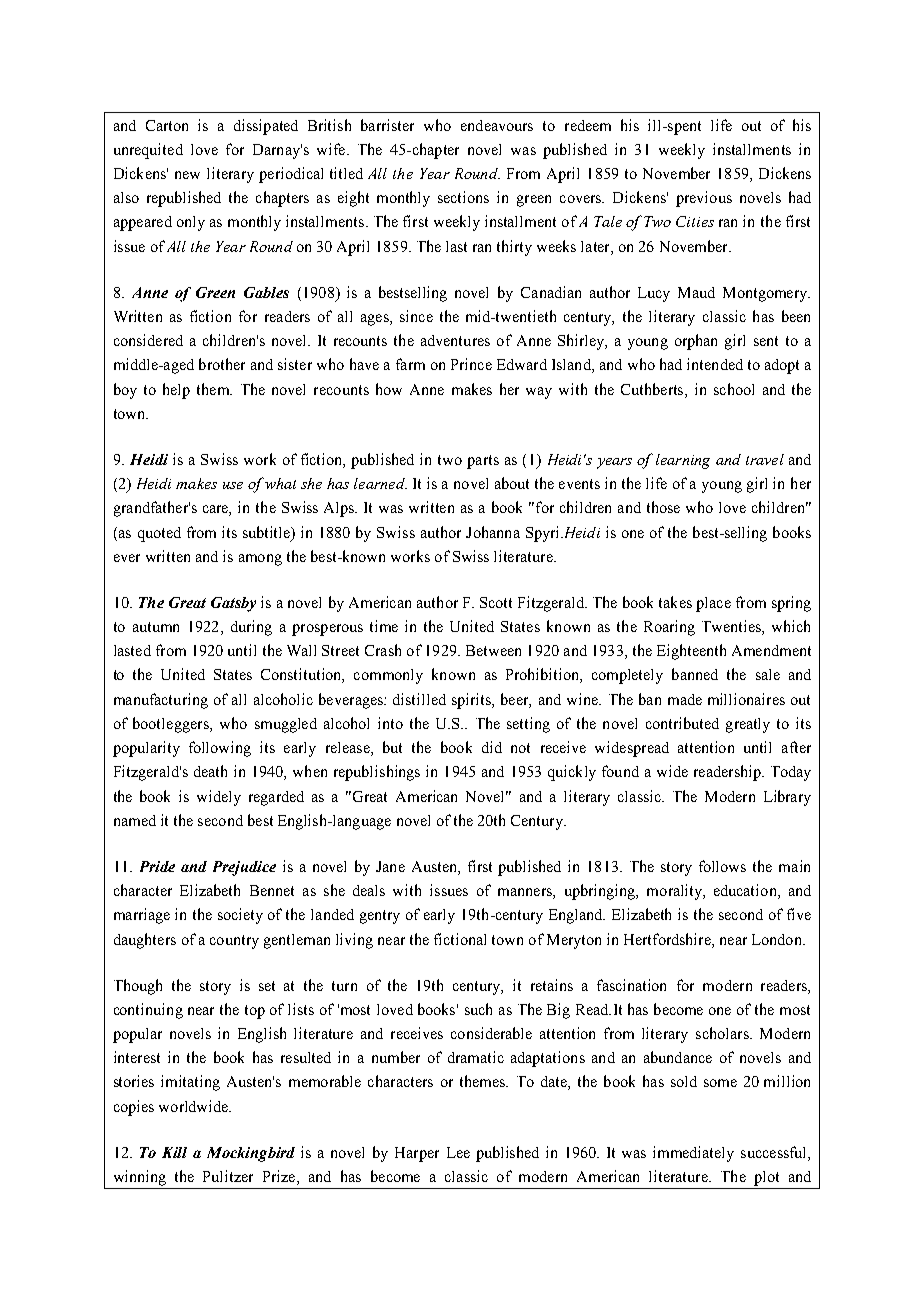 The width and height of the screenshot is (924, 1308). Describe the element at coordinates (483, 462) in the screenshot. I see `parts` at that location.
